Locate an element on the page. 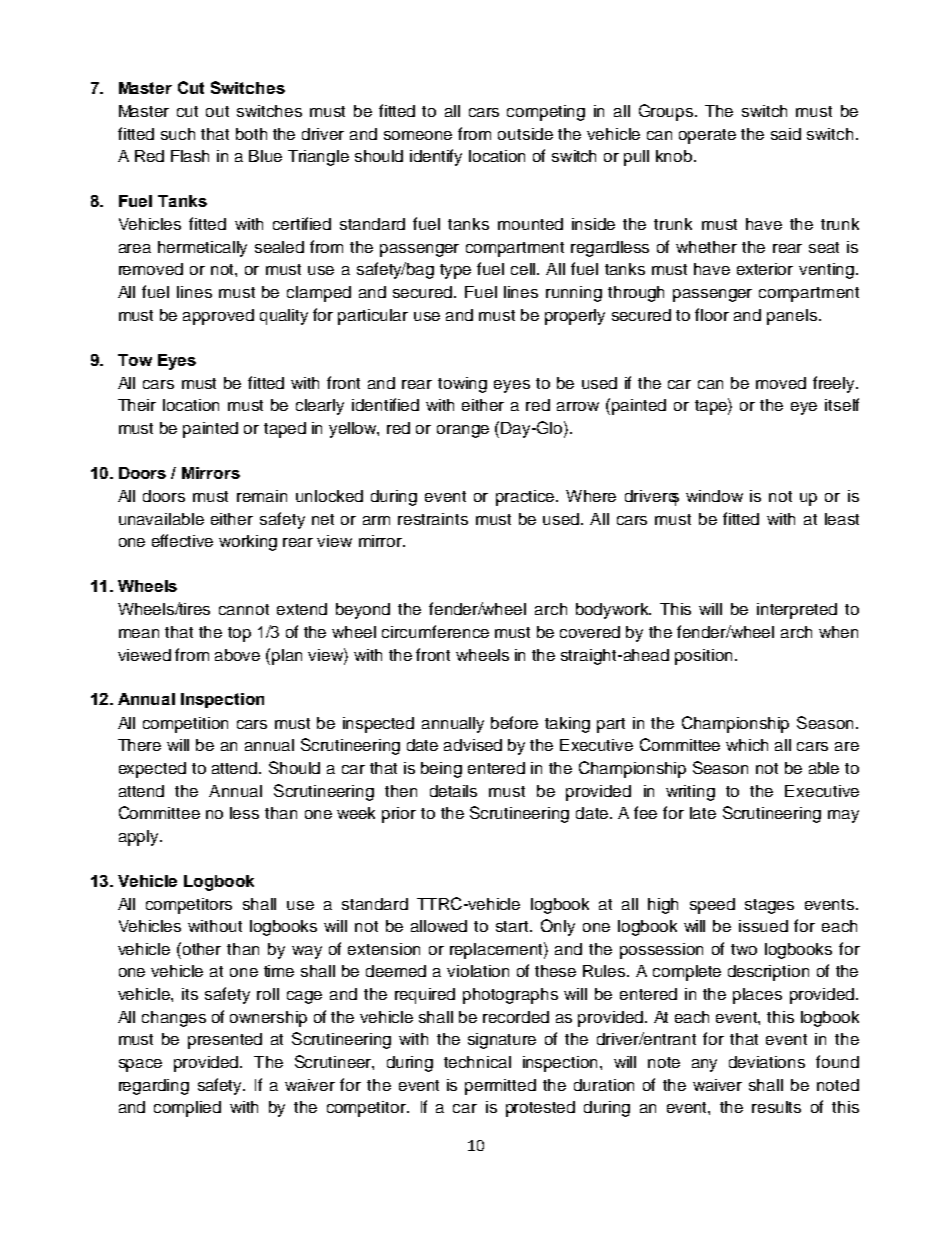 This page has height=1233, width=952. permitted is located at coordinates (500, 1087).
